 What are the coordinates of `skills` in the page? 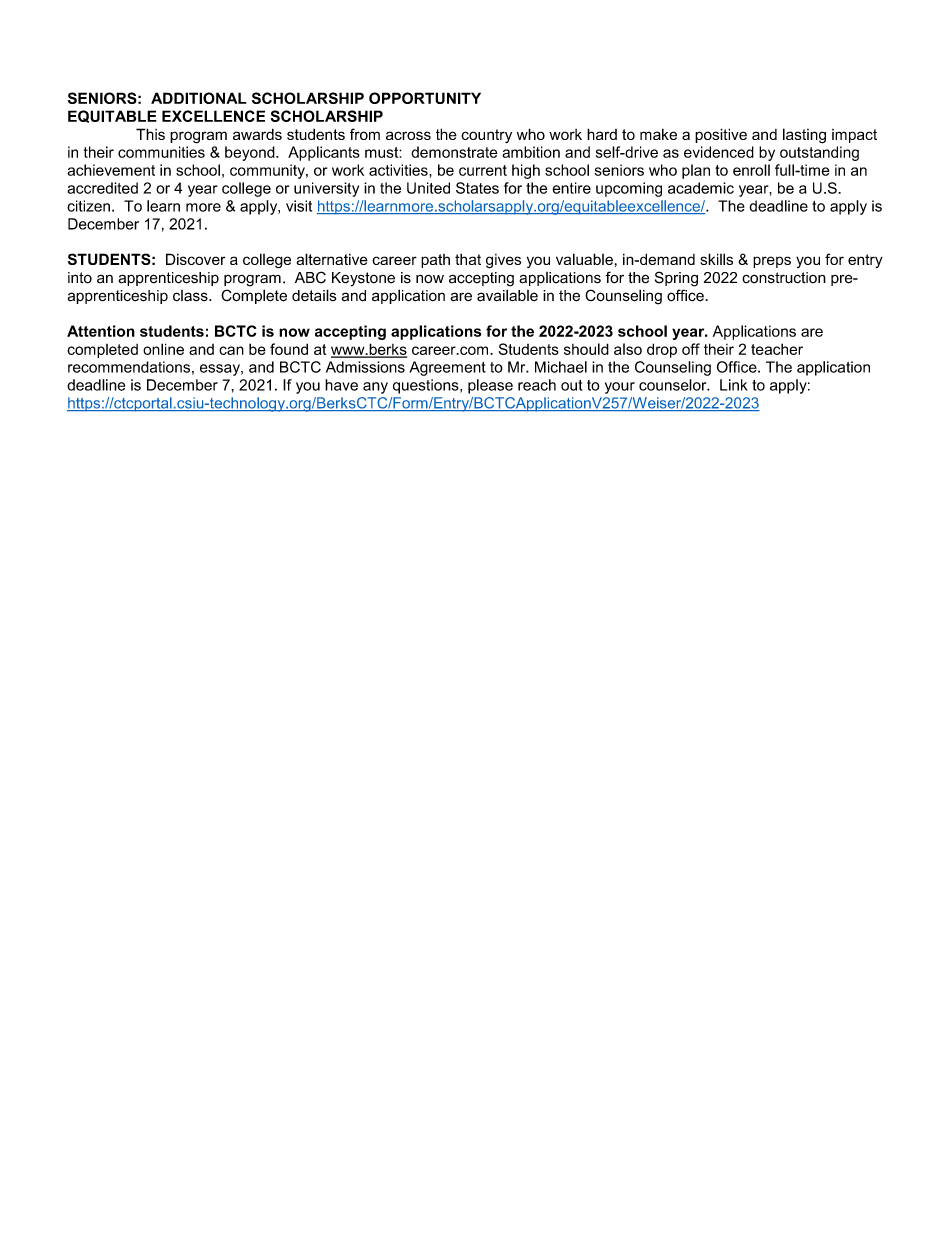 It's located at (716, 259).
